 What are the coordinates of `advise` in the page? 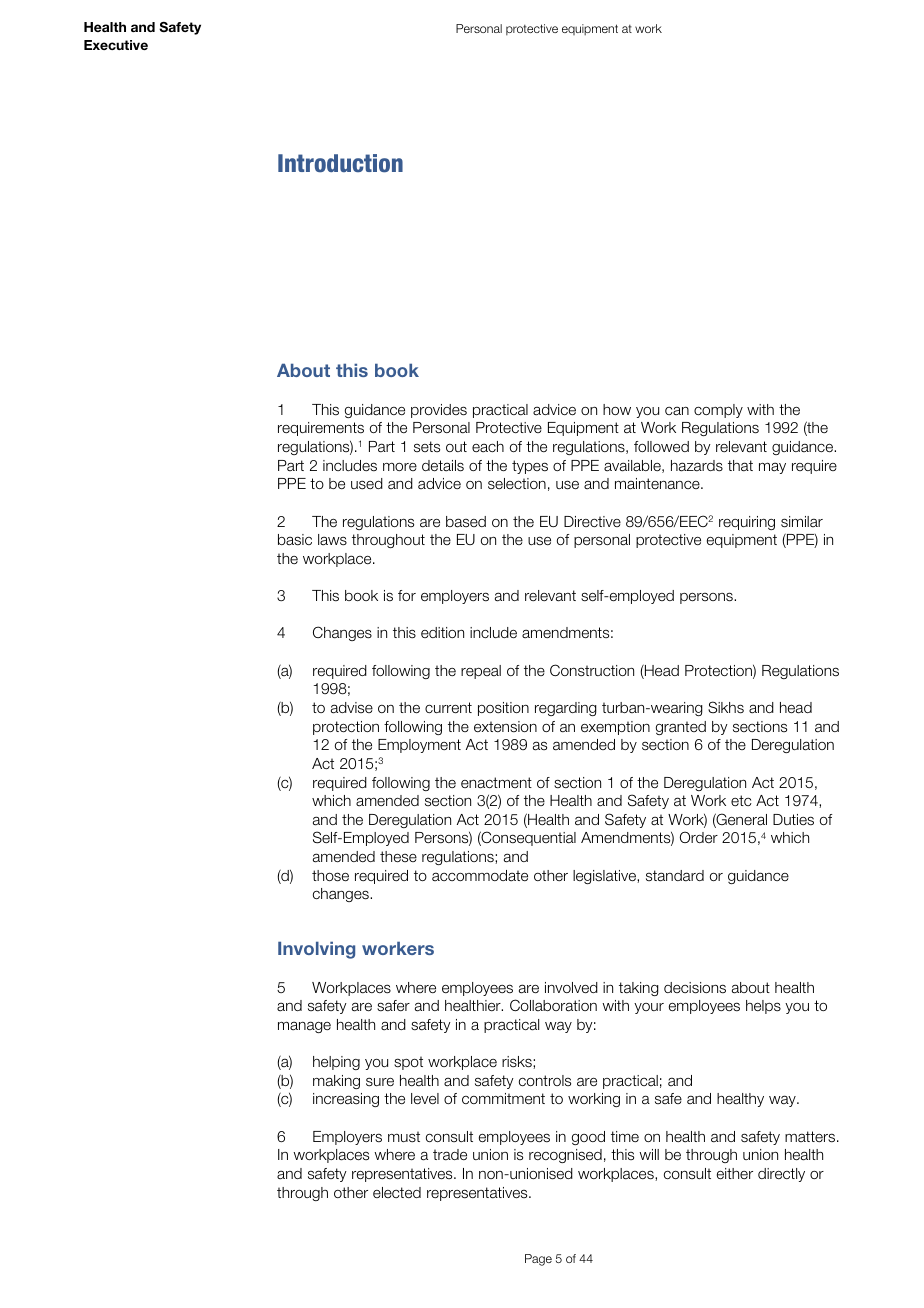 It's located at (352, 708).
